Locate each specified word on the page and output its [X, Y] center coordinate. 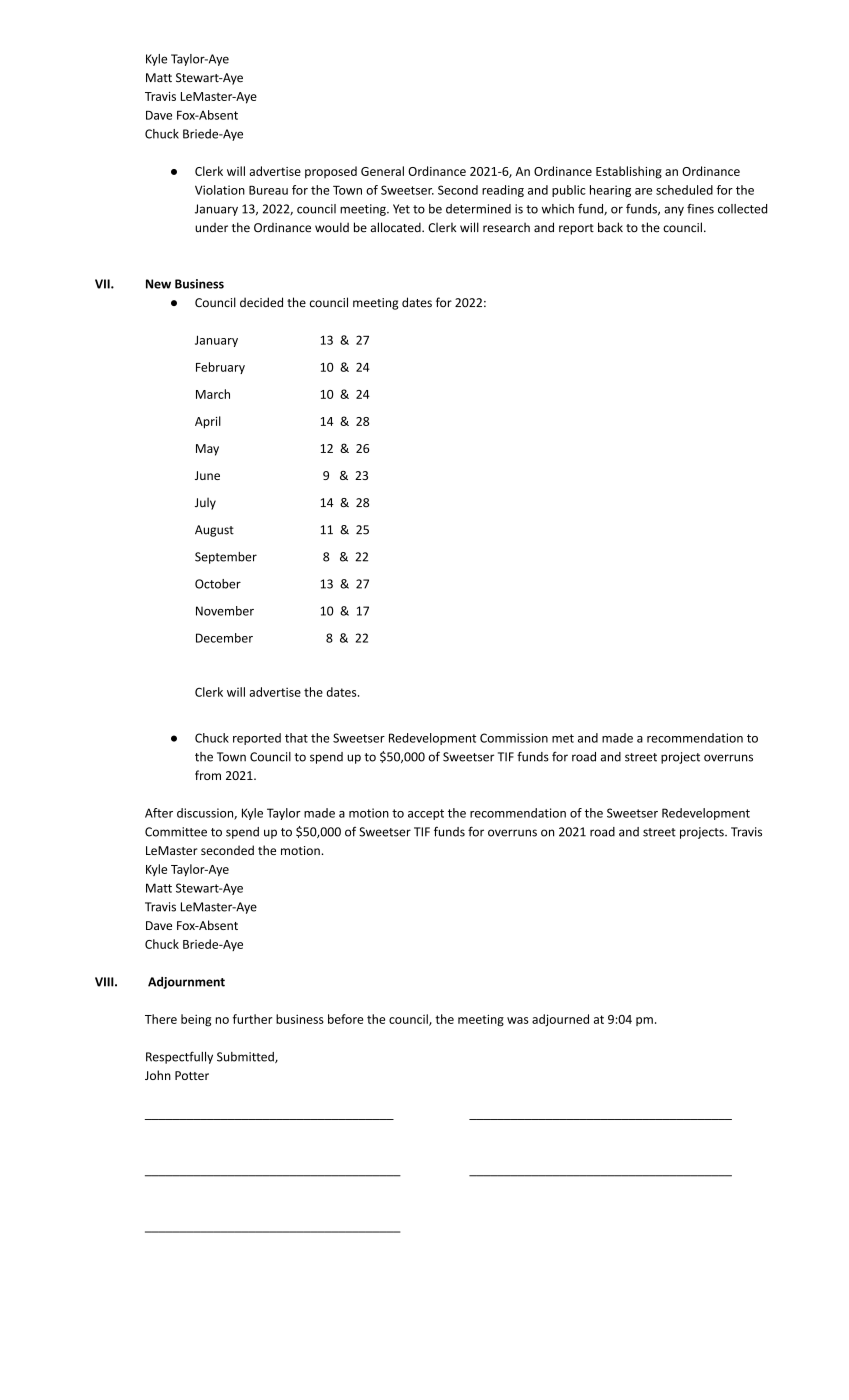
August [214, 531]
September [226, 558]
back [610, 227]
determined [478, 209]
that [296, 738]
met [563, 738]
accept [426, 814]
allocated [397, 227]
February [220, 368]
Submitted [246, 1057]
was [517, 1020]
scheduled [684, 190]
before [345, 1019]
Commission [514, 738]
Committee [176, 832]
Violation [220, 190]
